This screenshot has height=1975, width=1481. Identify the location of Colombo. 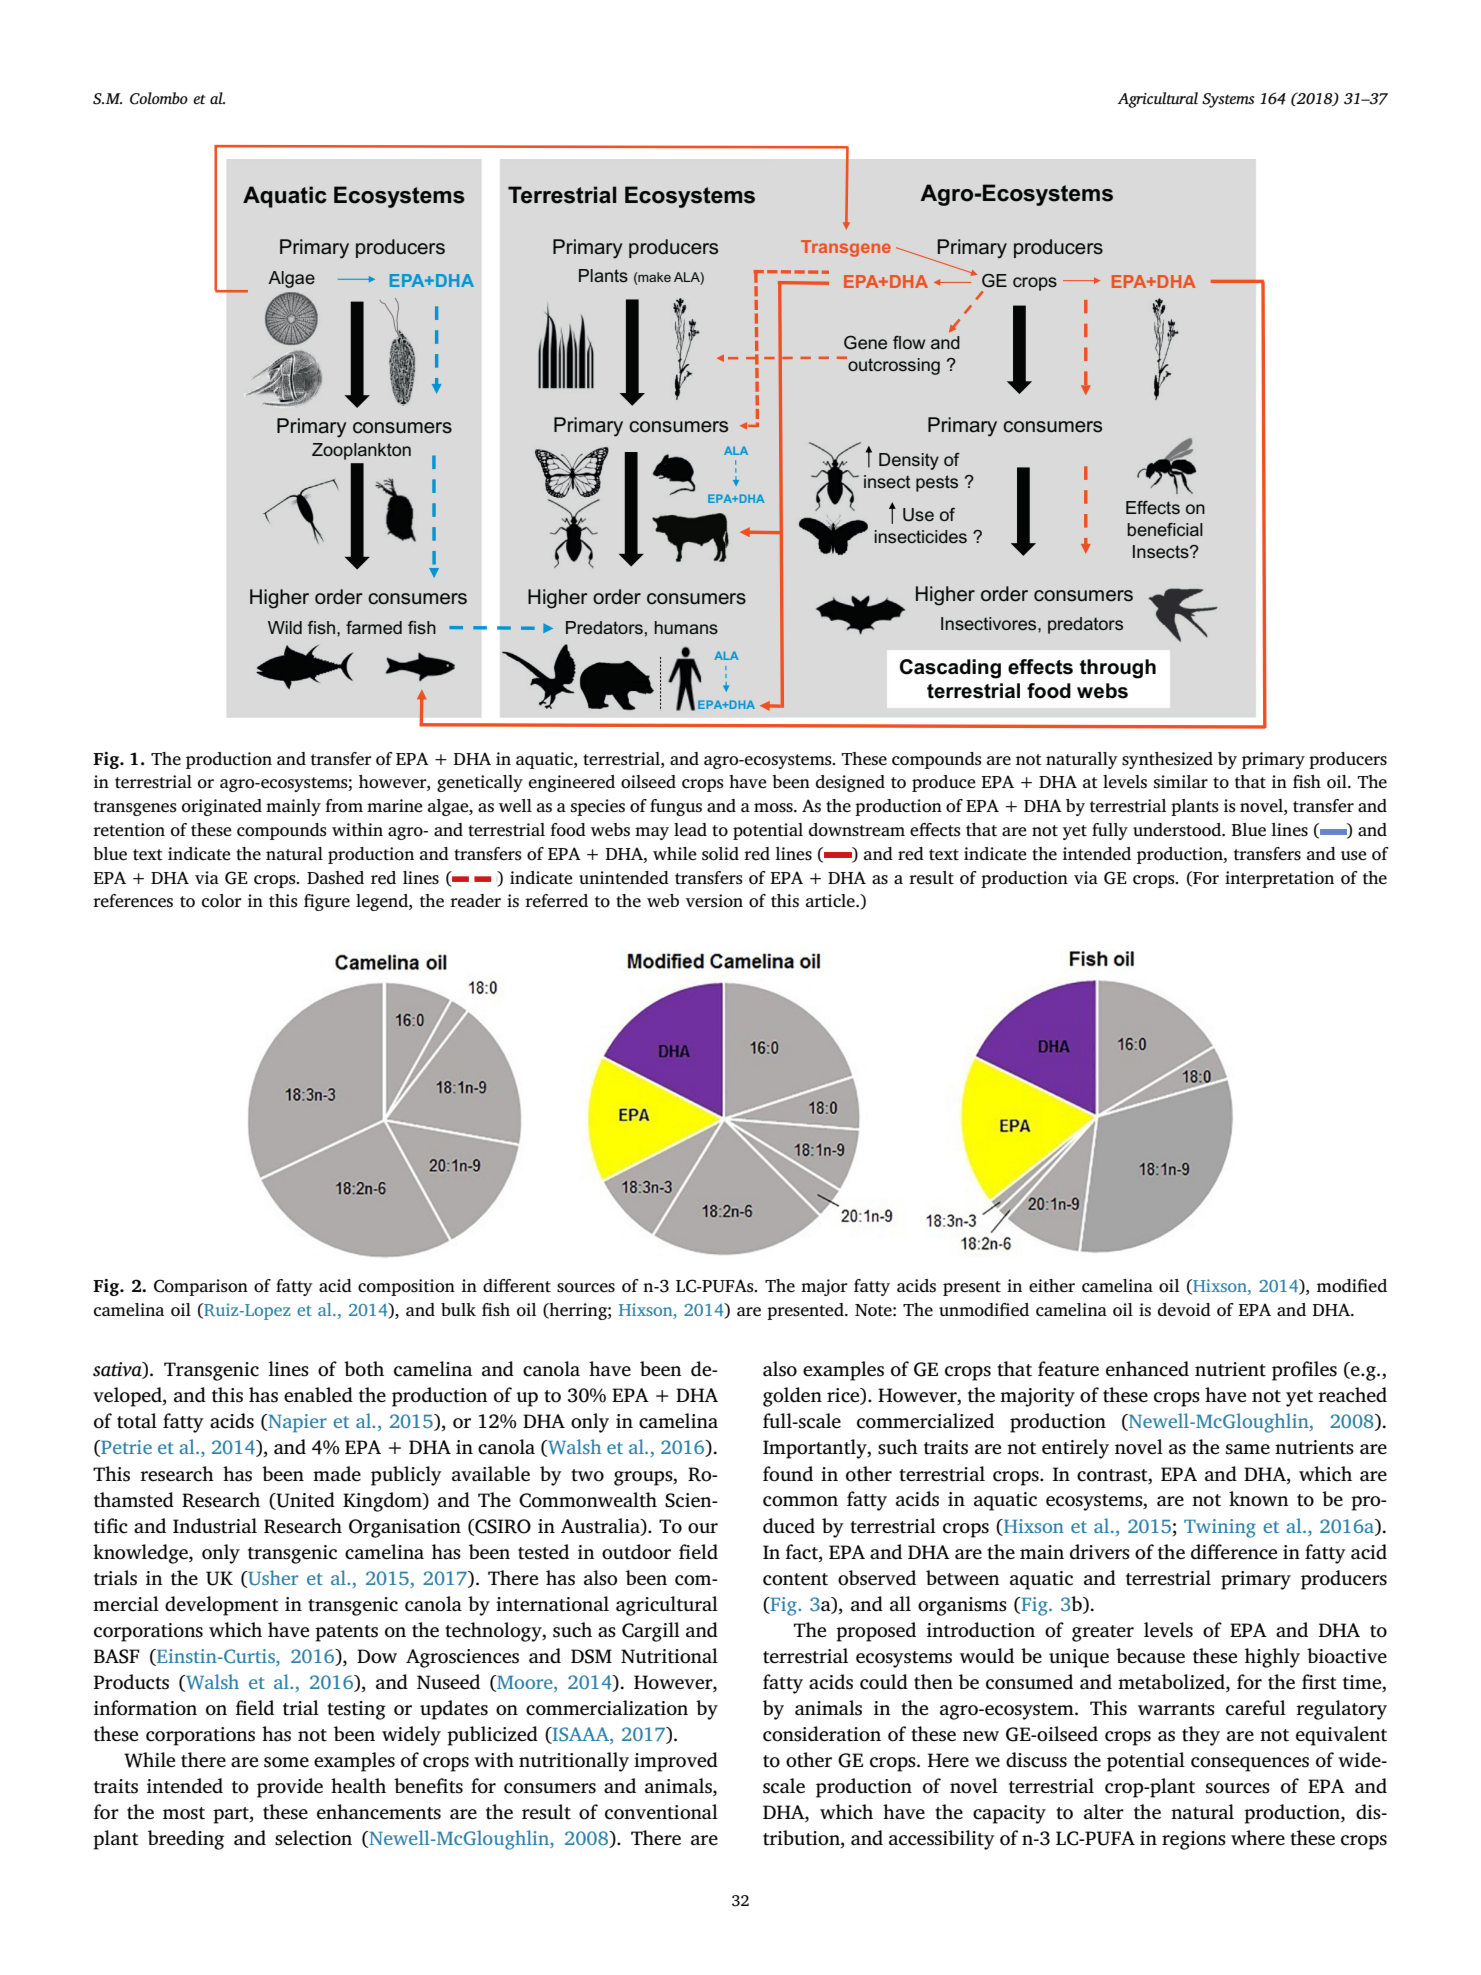
(159, 98).
